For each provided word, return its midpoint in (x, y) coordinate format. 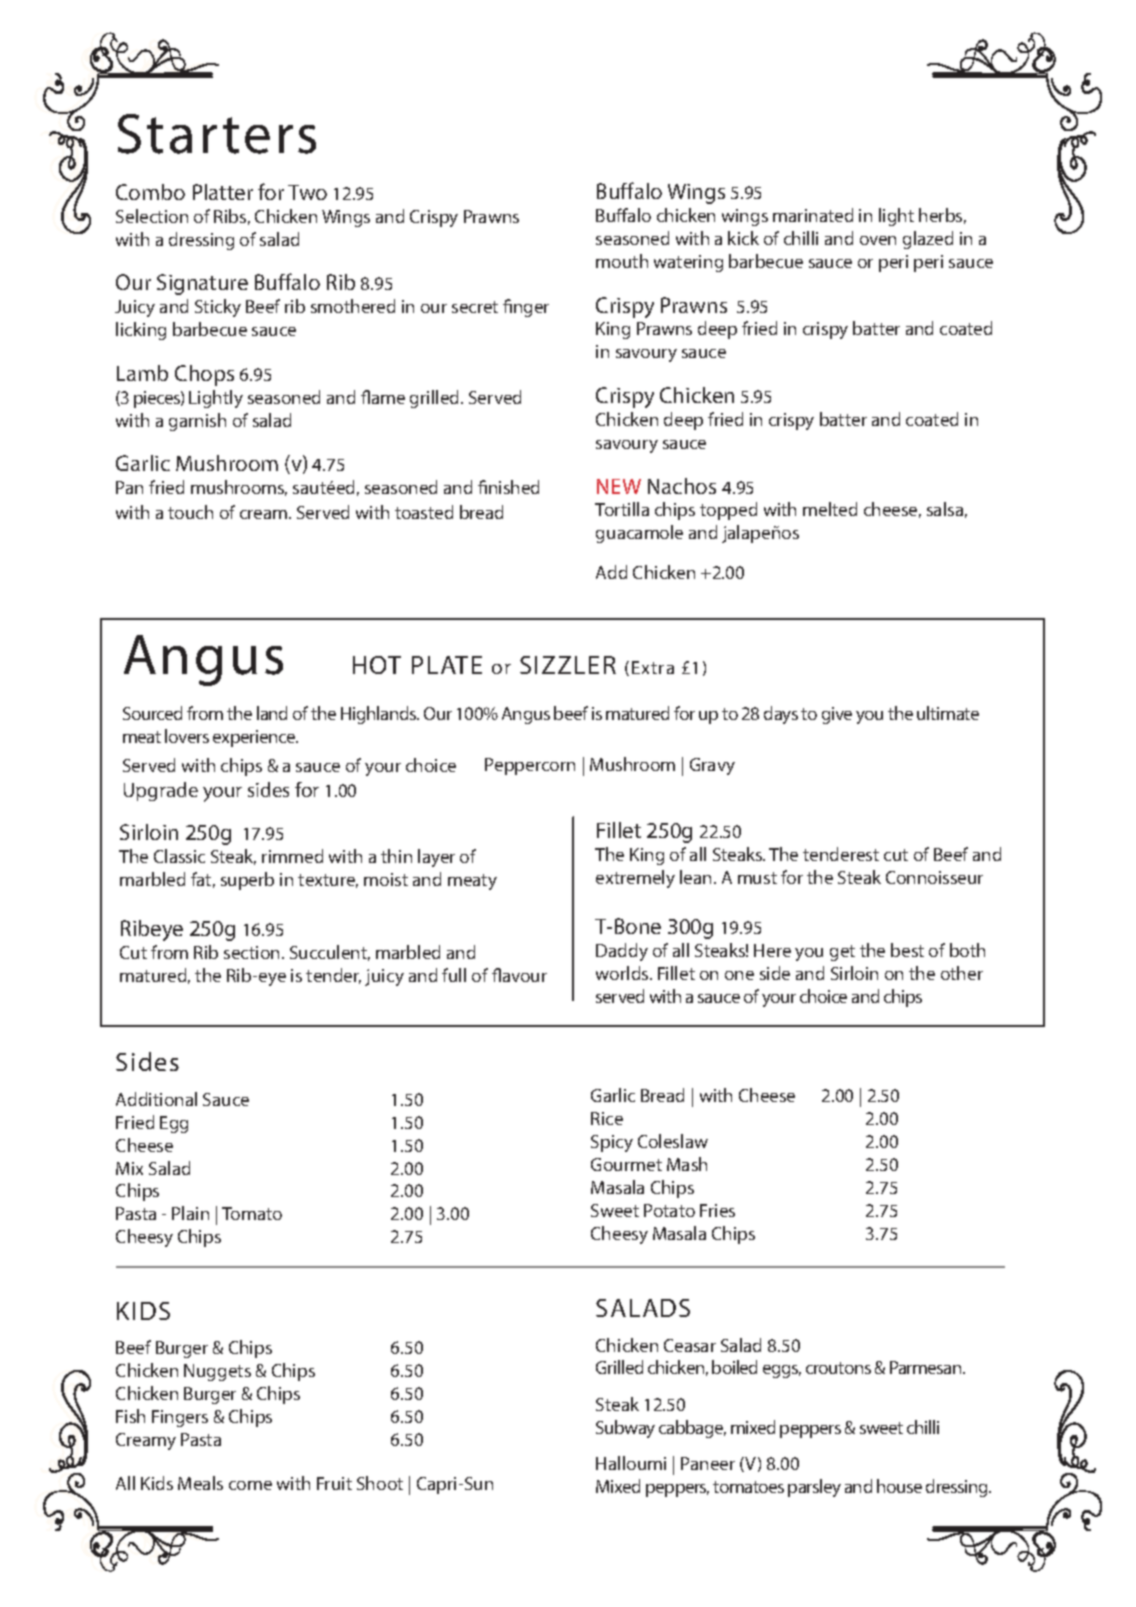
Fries (717, 1210)
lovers (187, 736)
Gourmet (626, 1164)
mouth (622, 261)
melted (830, 509)
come (250, 1485)
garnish (197, 422)
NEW (619, 486)
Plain (190, 1213)
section (251, 952)
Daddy (622, 952)
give (837, 715)
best (907, 950)
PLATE (447, 665)
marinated (813, 215)
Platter (223, 192)
